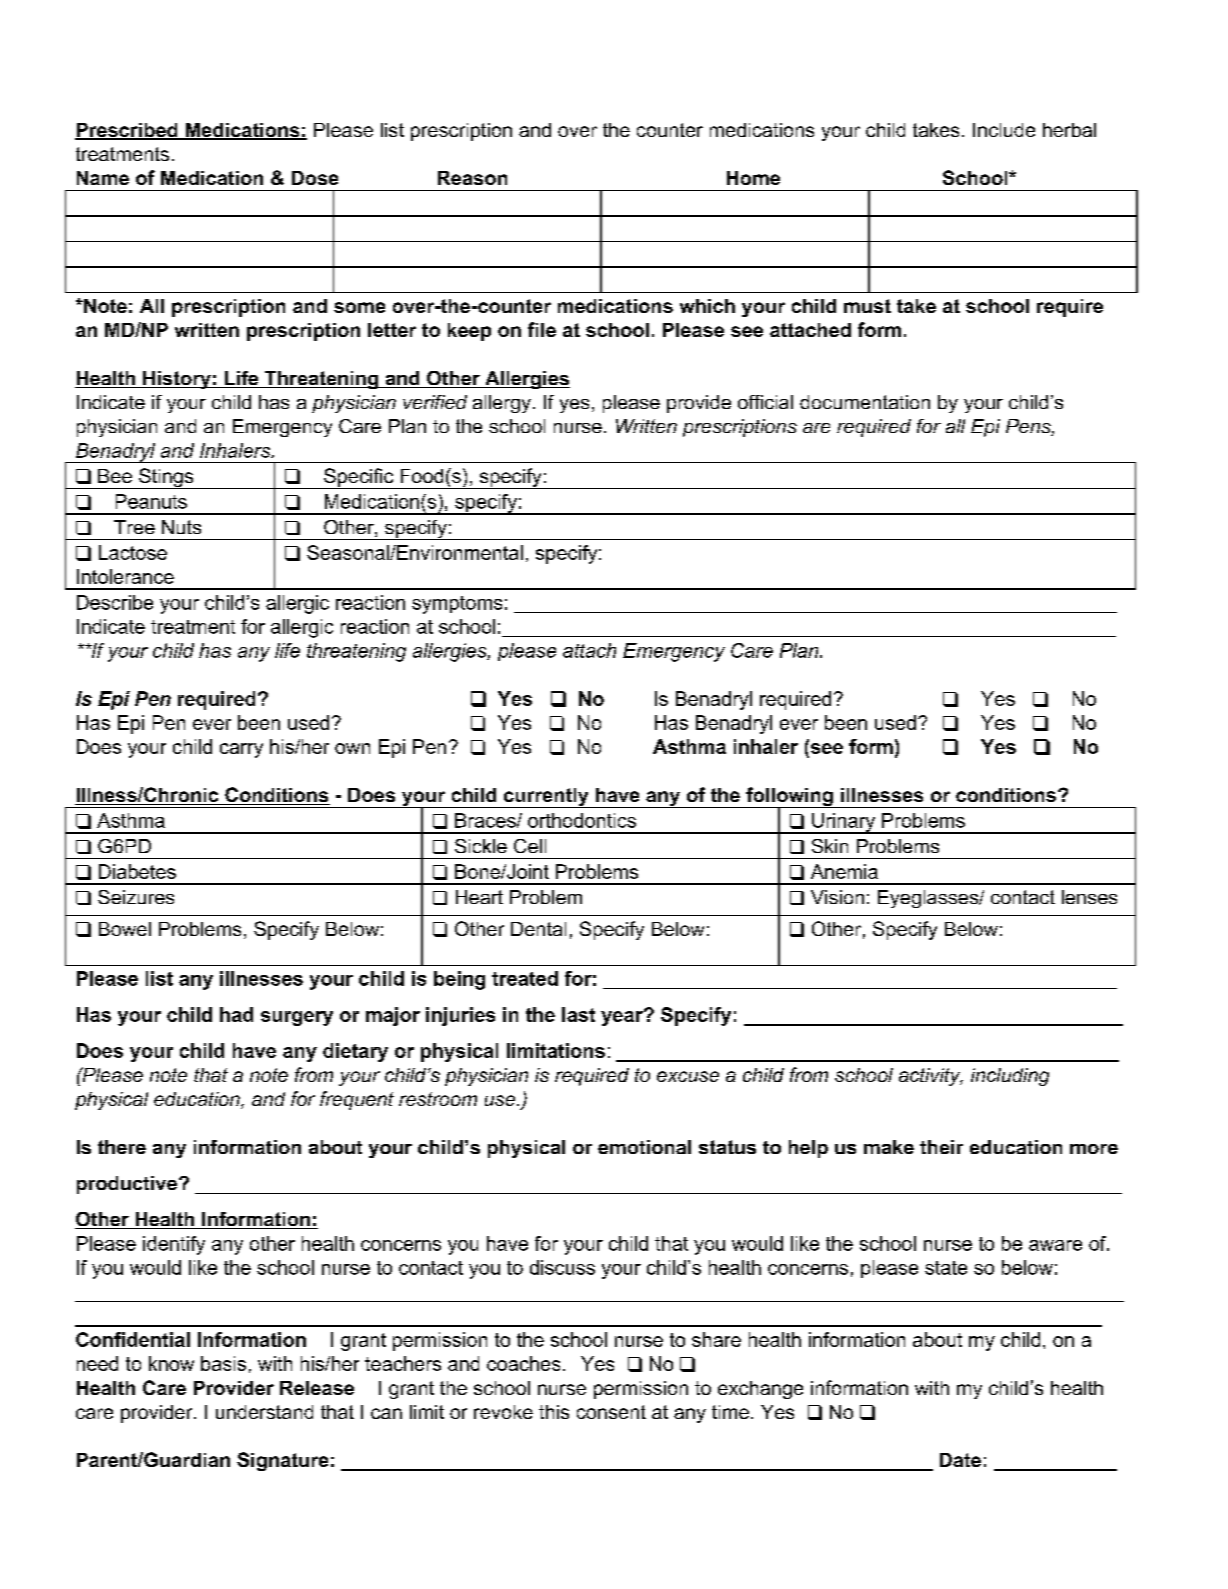 Image resolution: width=1228 pixels, height=1589 pixels. I want to click on Urinary, so click(844, 823).
